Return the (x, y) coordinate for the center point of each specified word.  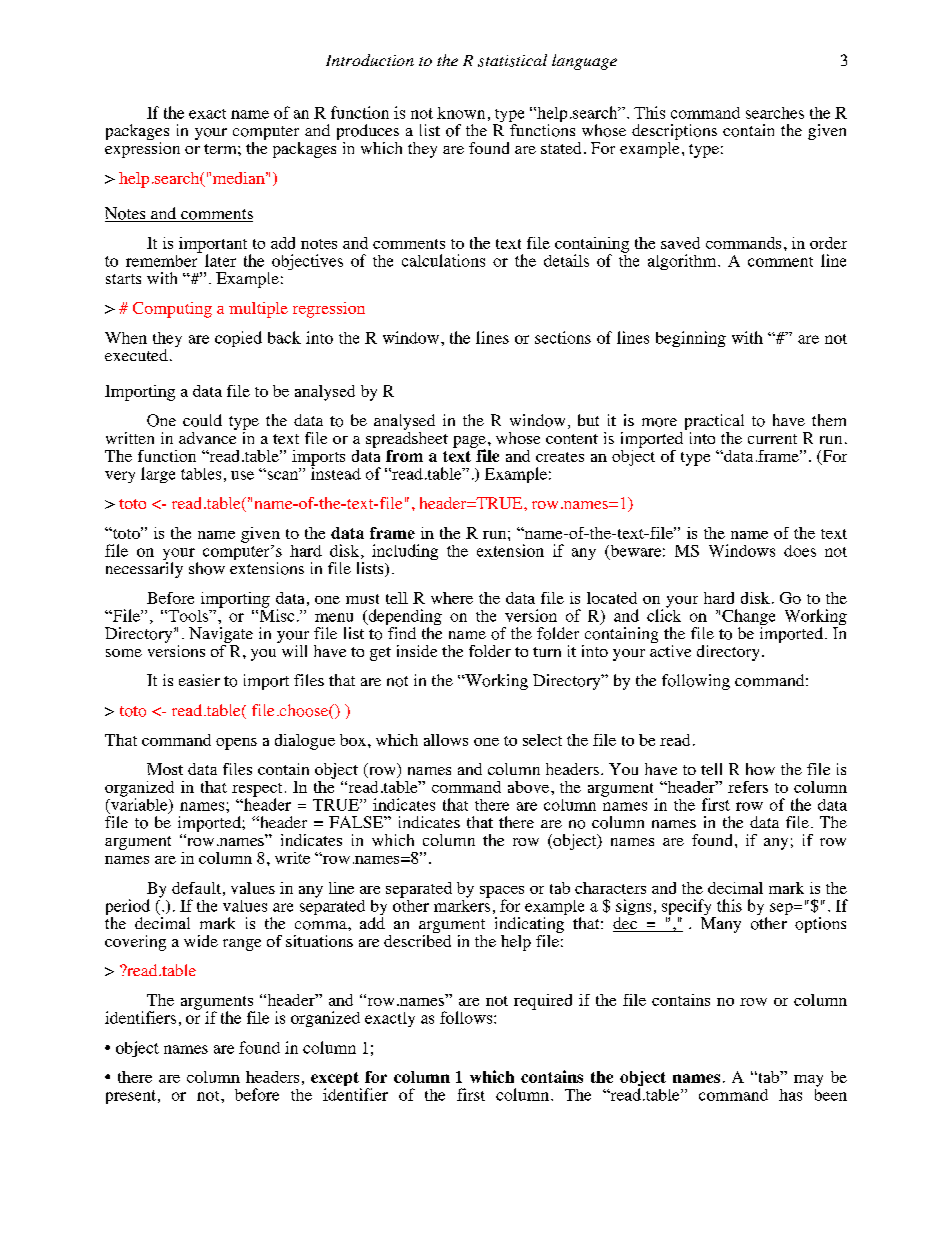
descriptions (674, 133)
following (696, 682)
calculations (443, 260)
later (220, 260)
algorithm (683, 262)
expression (142, 148)
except (336, 1080)
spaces (502, 893)
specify (688, 908)
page (469, 443)
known (461, 113)
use (242, 475)
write (292, 858)
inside (417, 651)
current (772, 439)
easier (199, 680)
